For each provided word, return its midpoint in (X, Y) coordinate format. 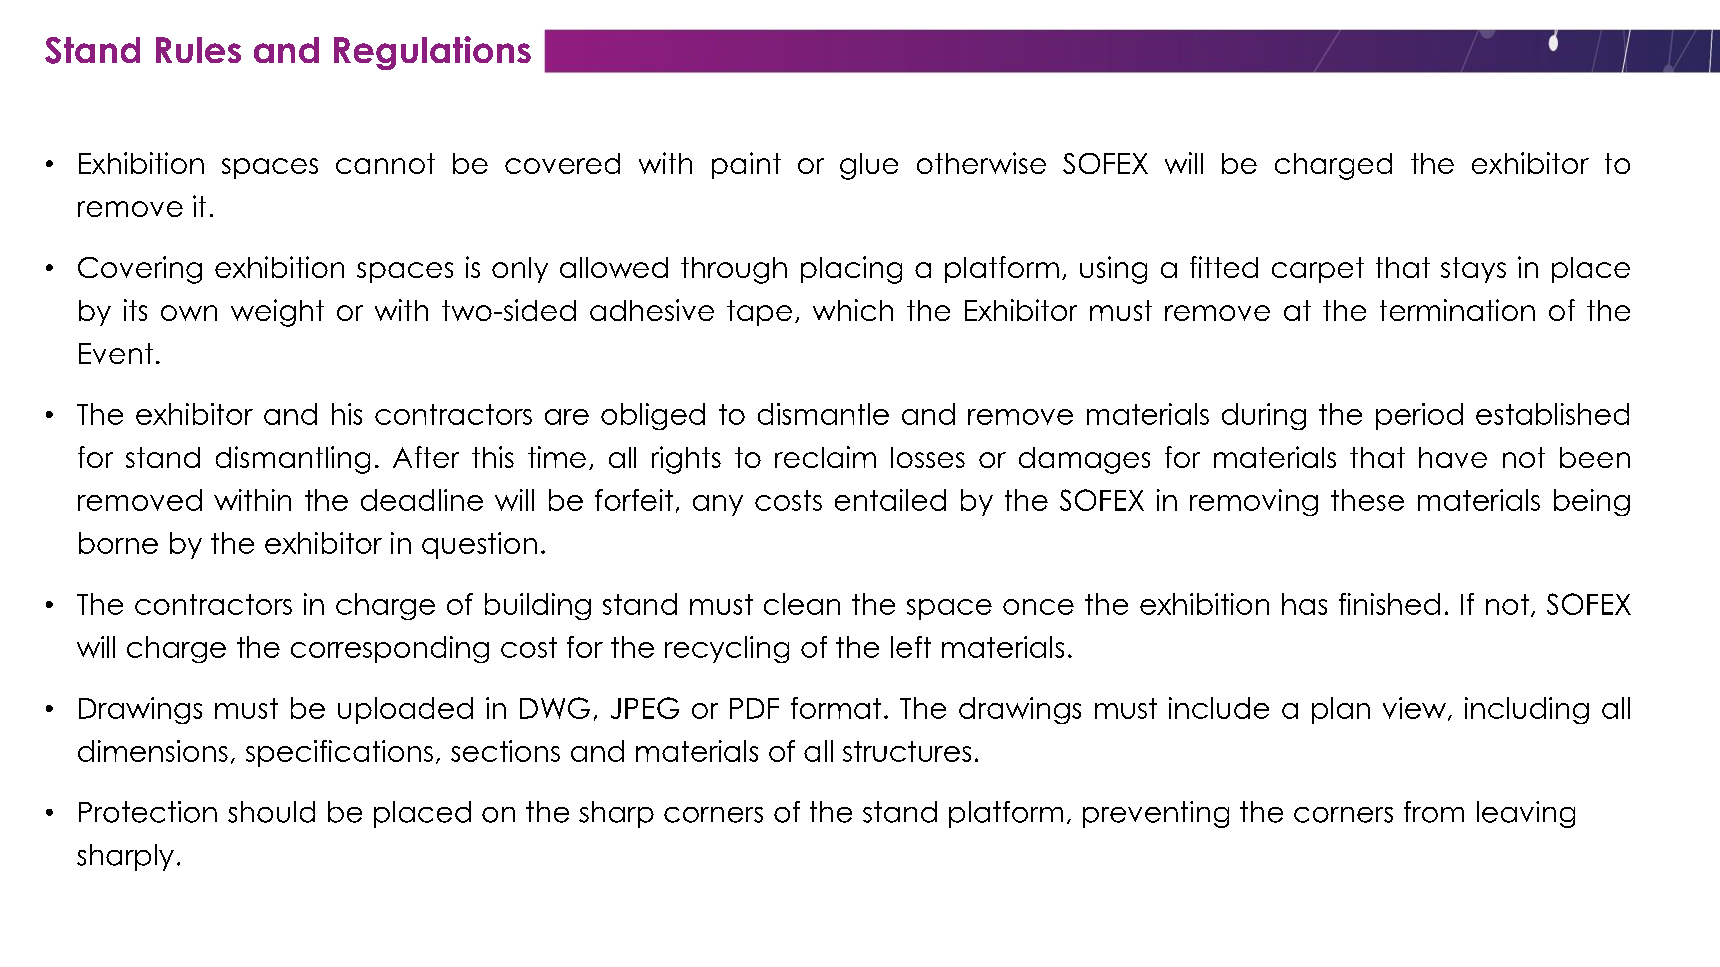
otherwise (981, 163)
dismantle (823, 414)
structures (907, 751)
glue (869, 166)
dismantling (293, 460)
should (271, 812)
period (1419, 416)
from (1434, 812)
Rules (198, 50)
